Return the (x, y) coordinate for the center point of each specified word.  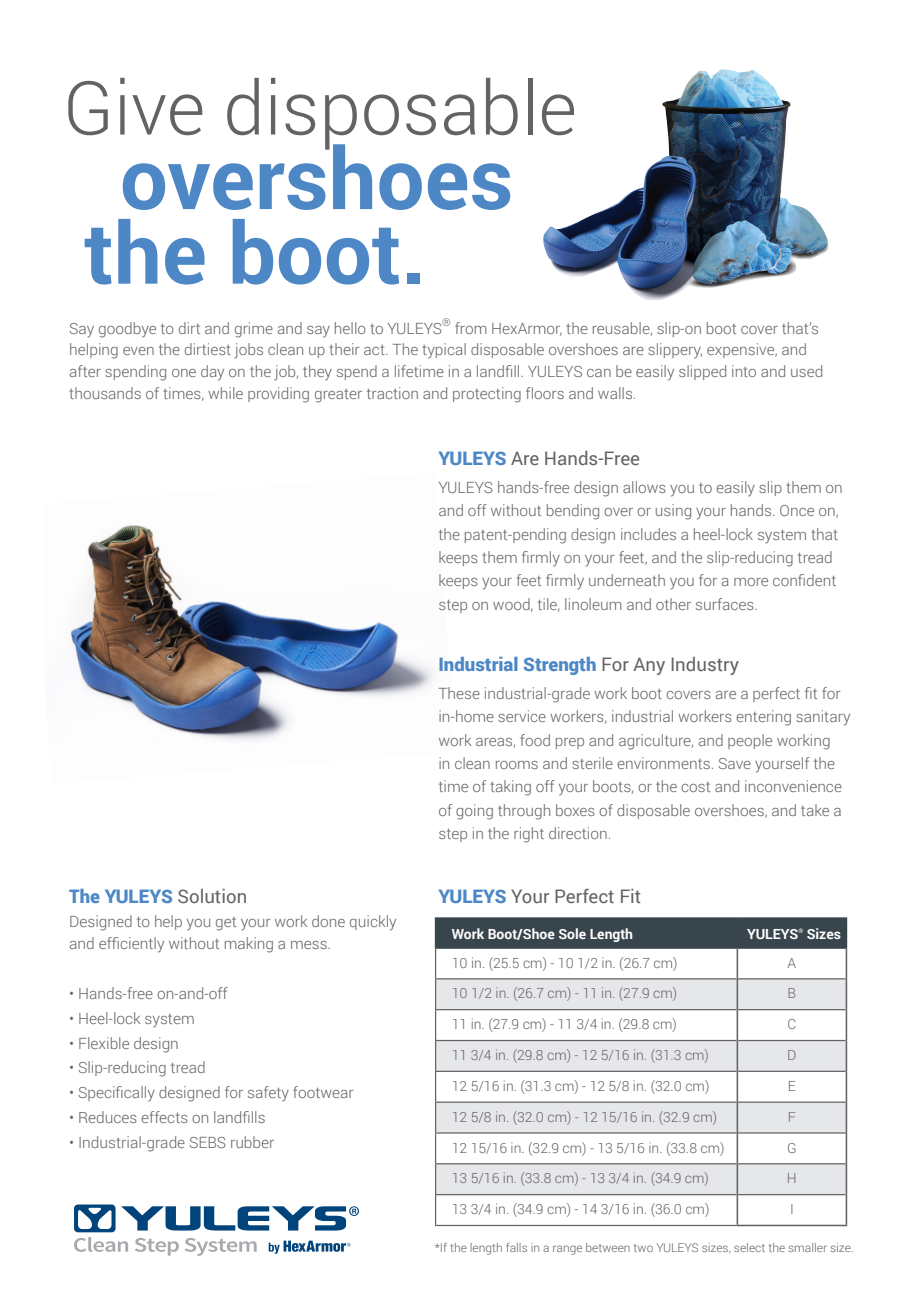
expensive (742, 350)
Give (135, 106)
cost (695, 787)
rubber (252, 1142)
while (225, 393)
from (471, 328)
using (673, 512)
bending (573, 512)
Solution (212, 896)
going (474, 812)
